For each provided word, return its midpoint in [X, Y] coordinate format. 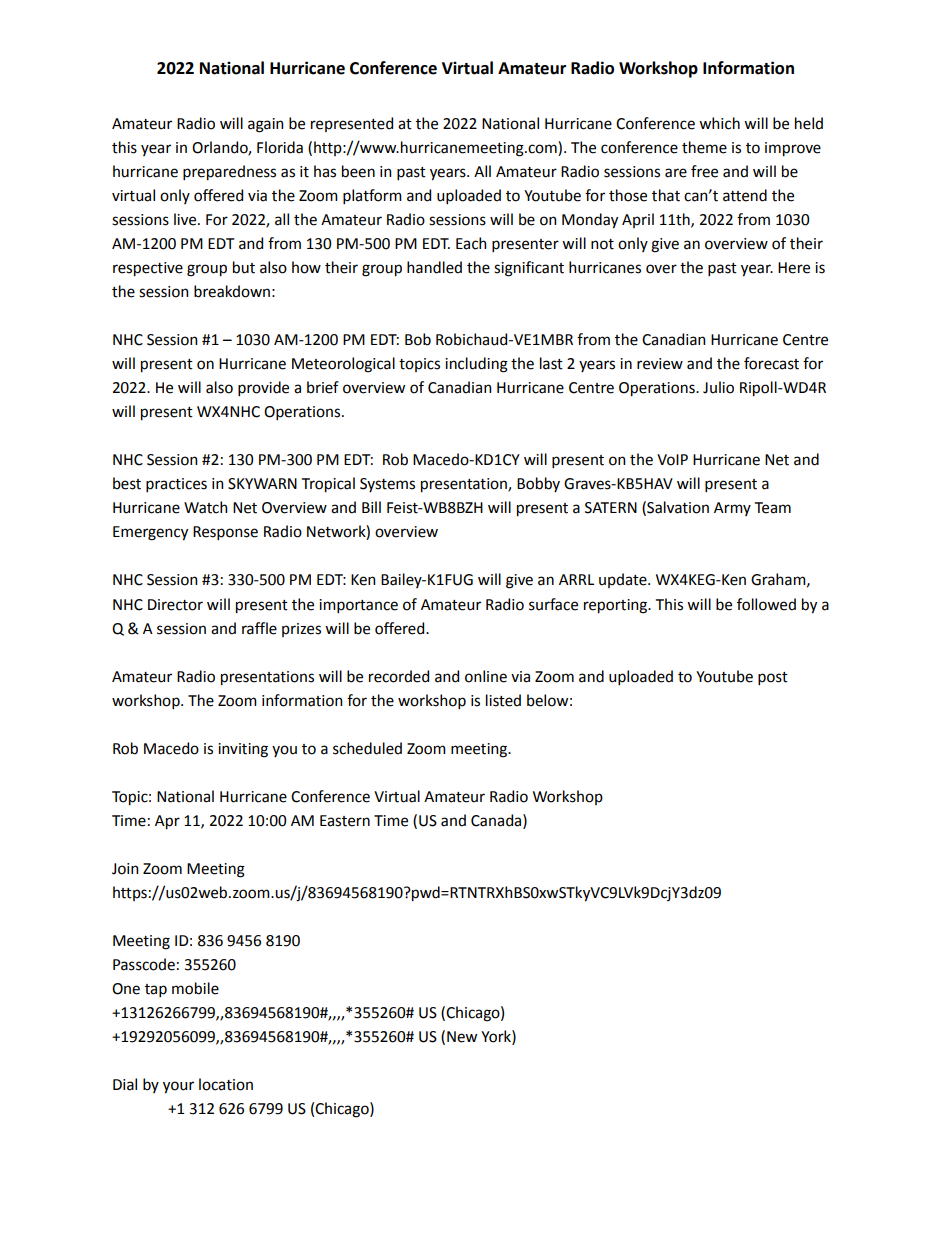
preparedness [229, 173]
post [773, 678]
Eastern [345, 821]
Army [732, 509]
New [462, 1037]
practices [176, 485]
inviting [243, 750]
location [226, 1084]
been [358, 171]
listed [503, 700]
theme [704, 147]
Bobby [538, 484]
